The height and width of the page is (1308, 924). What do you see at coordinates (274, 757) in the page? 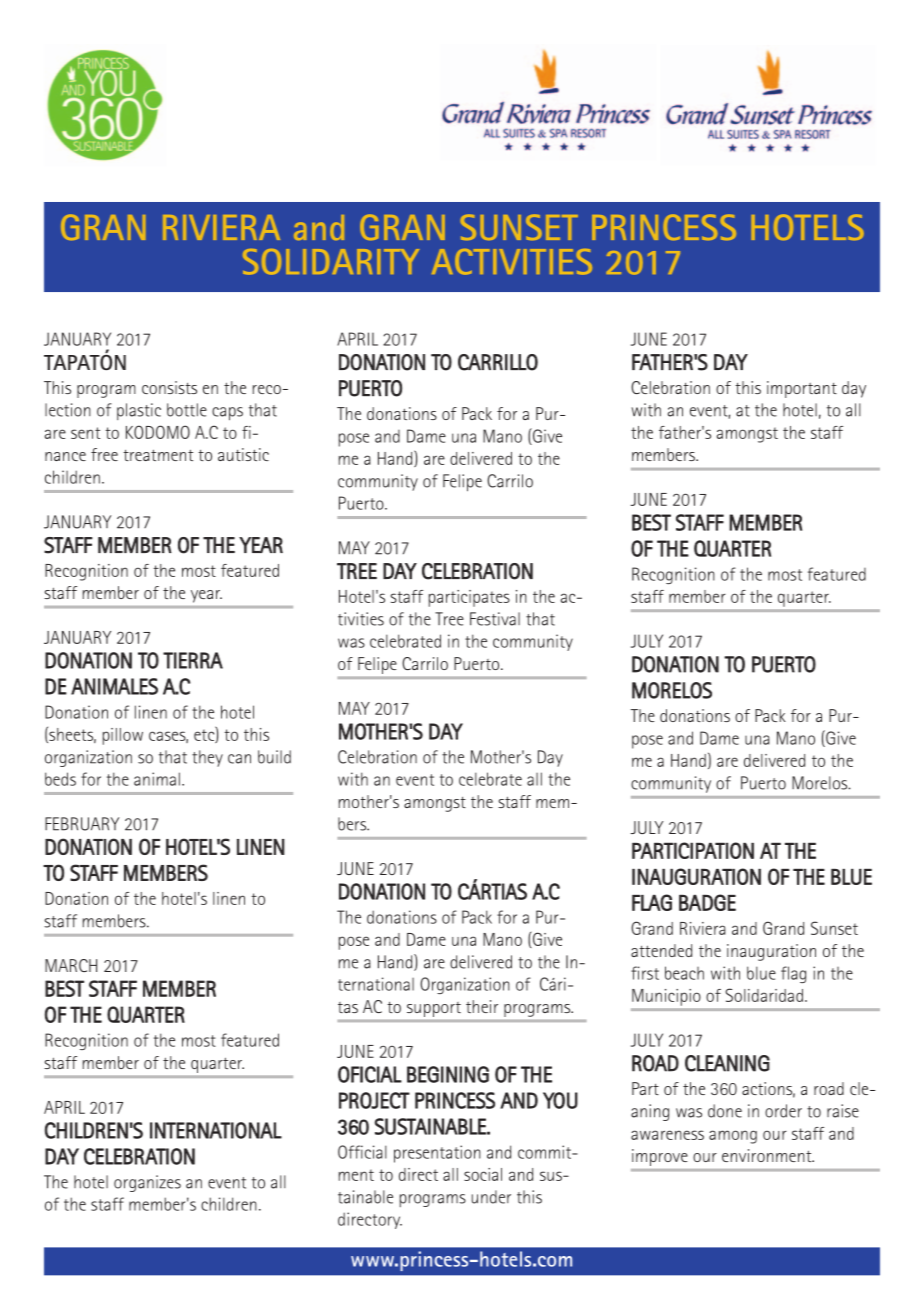
I see `build` at bounding box center [274, 757].
